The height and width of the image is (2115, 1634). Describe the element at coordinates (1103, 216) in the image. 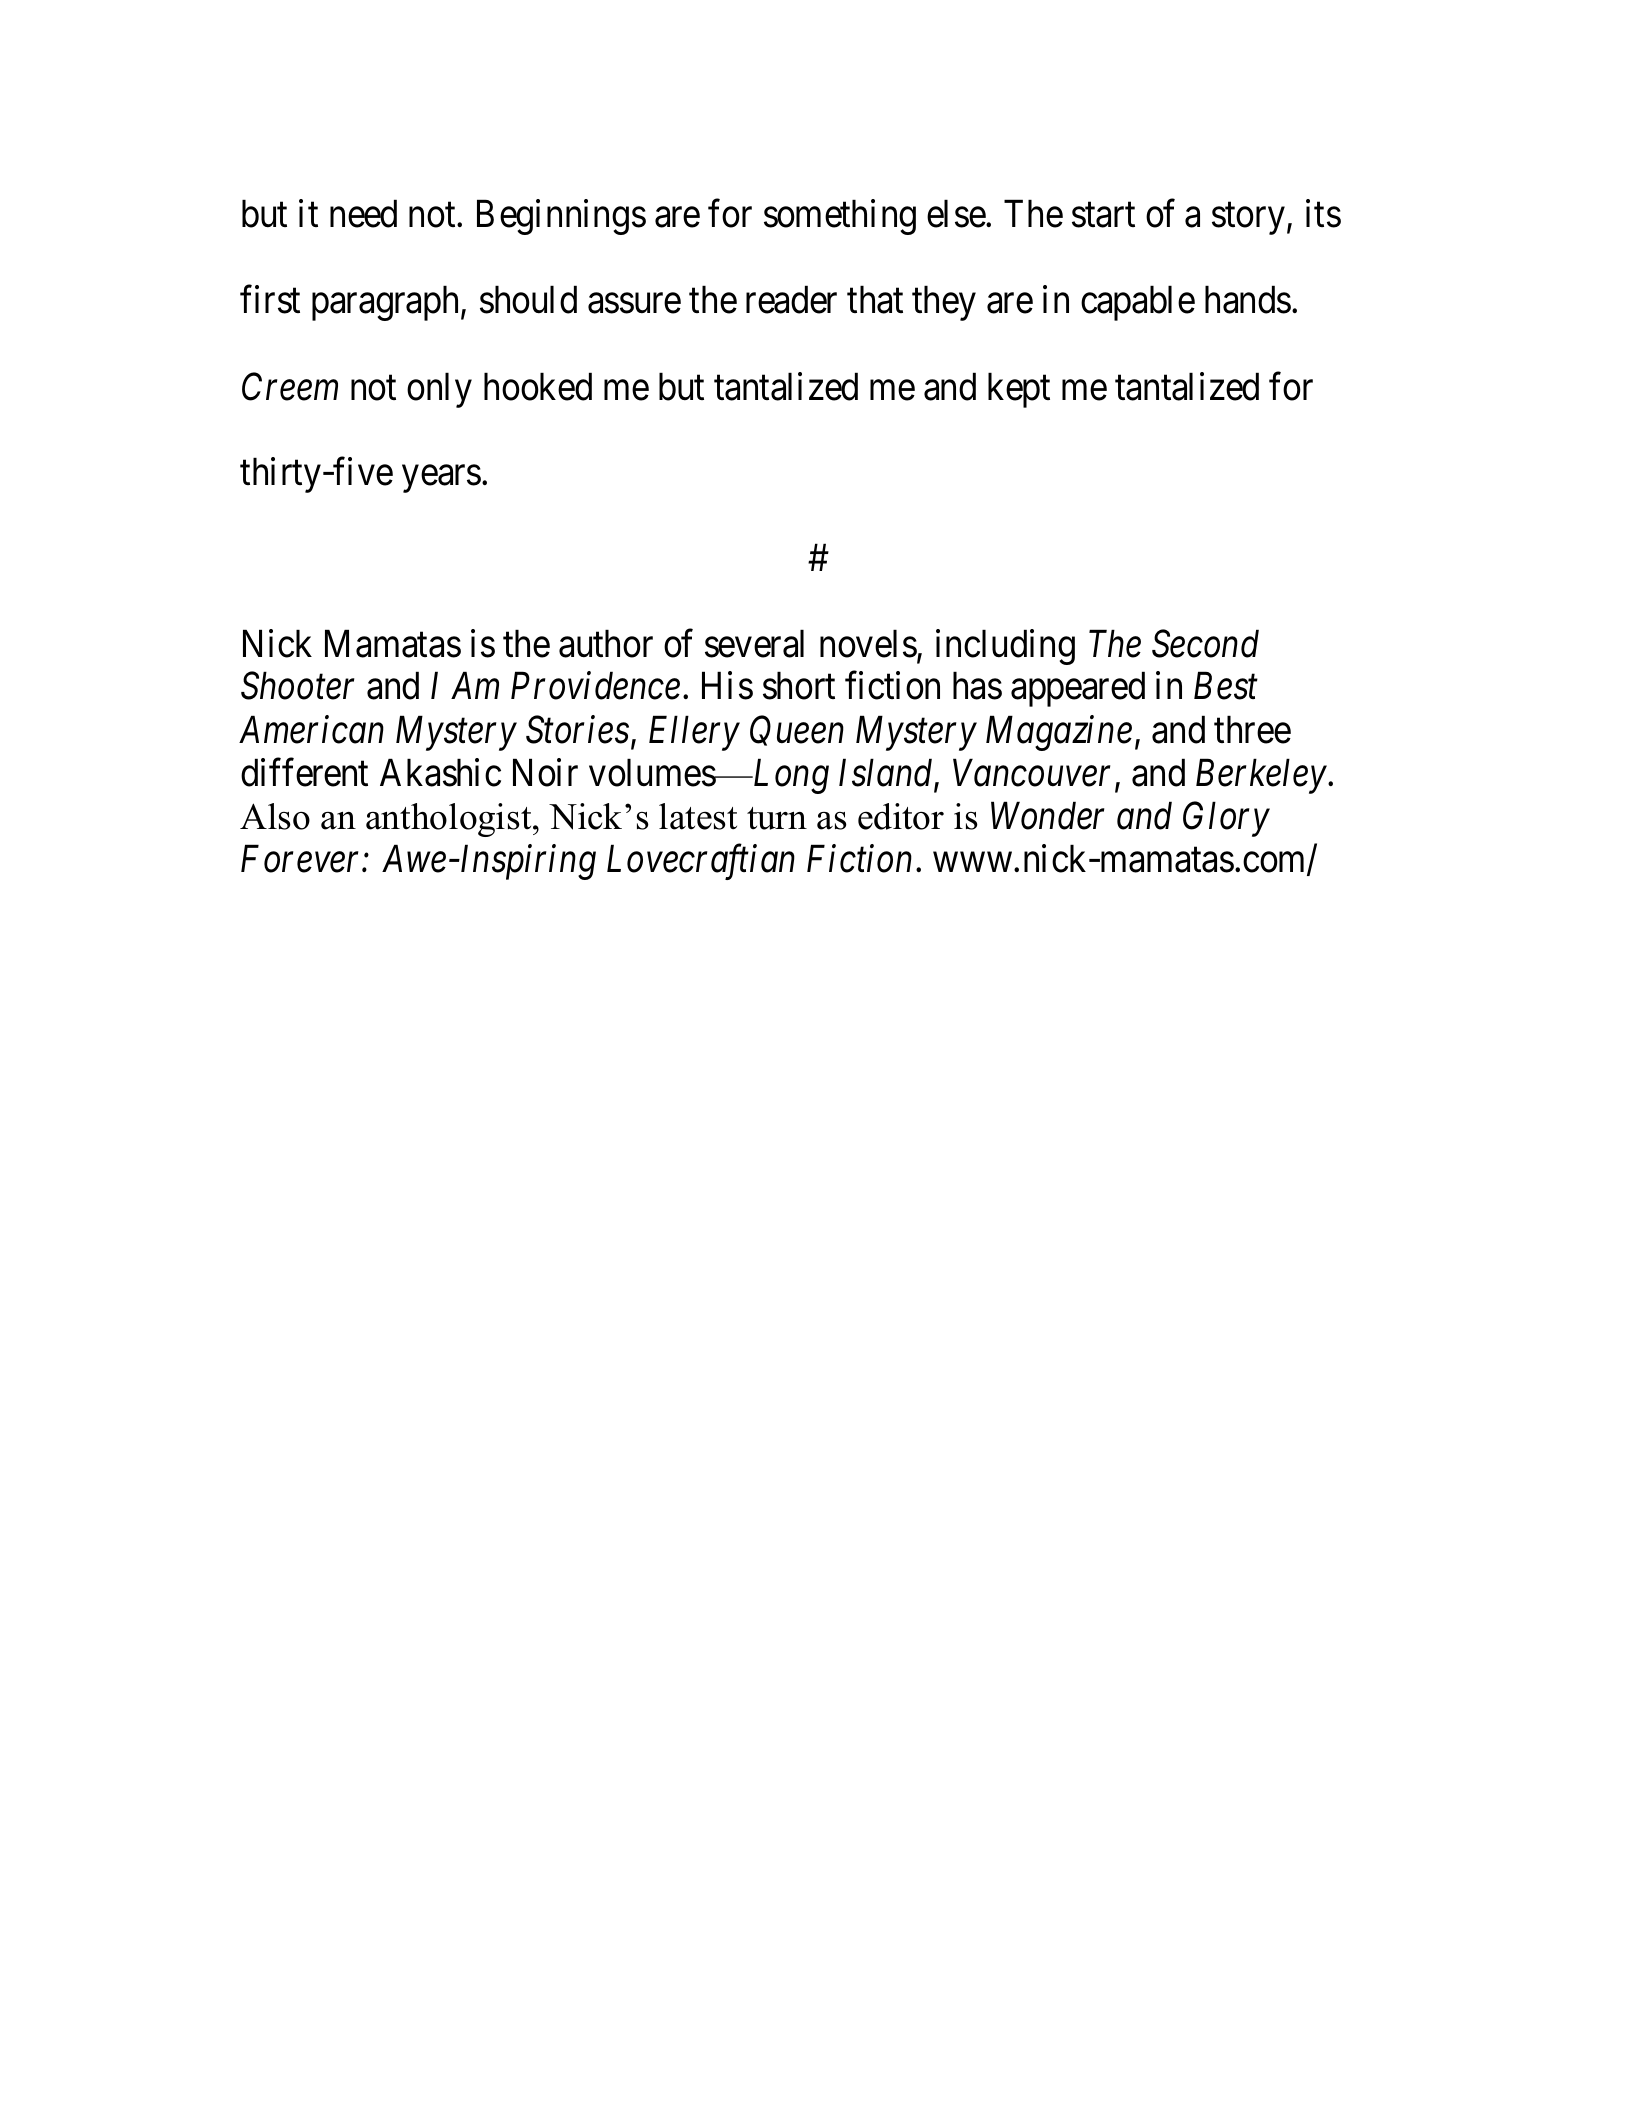

I see `start` at that location.
